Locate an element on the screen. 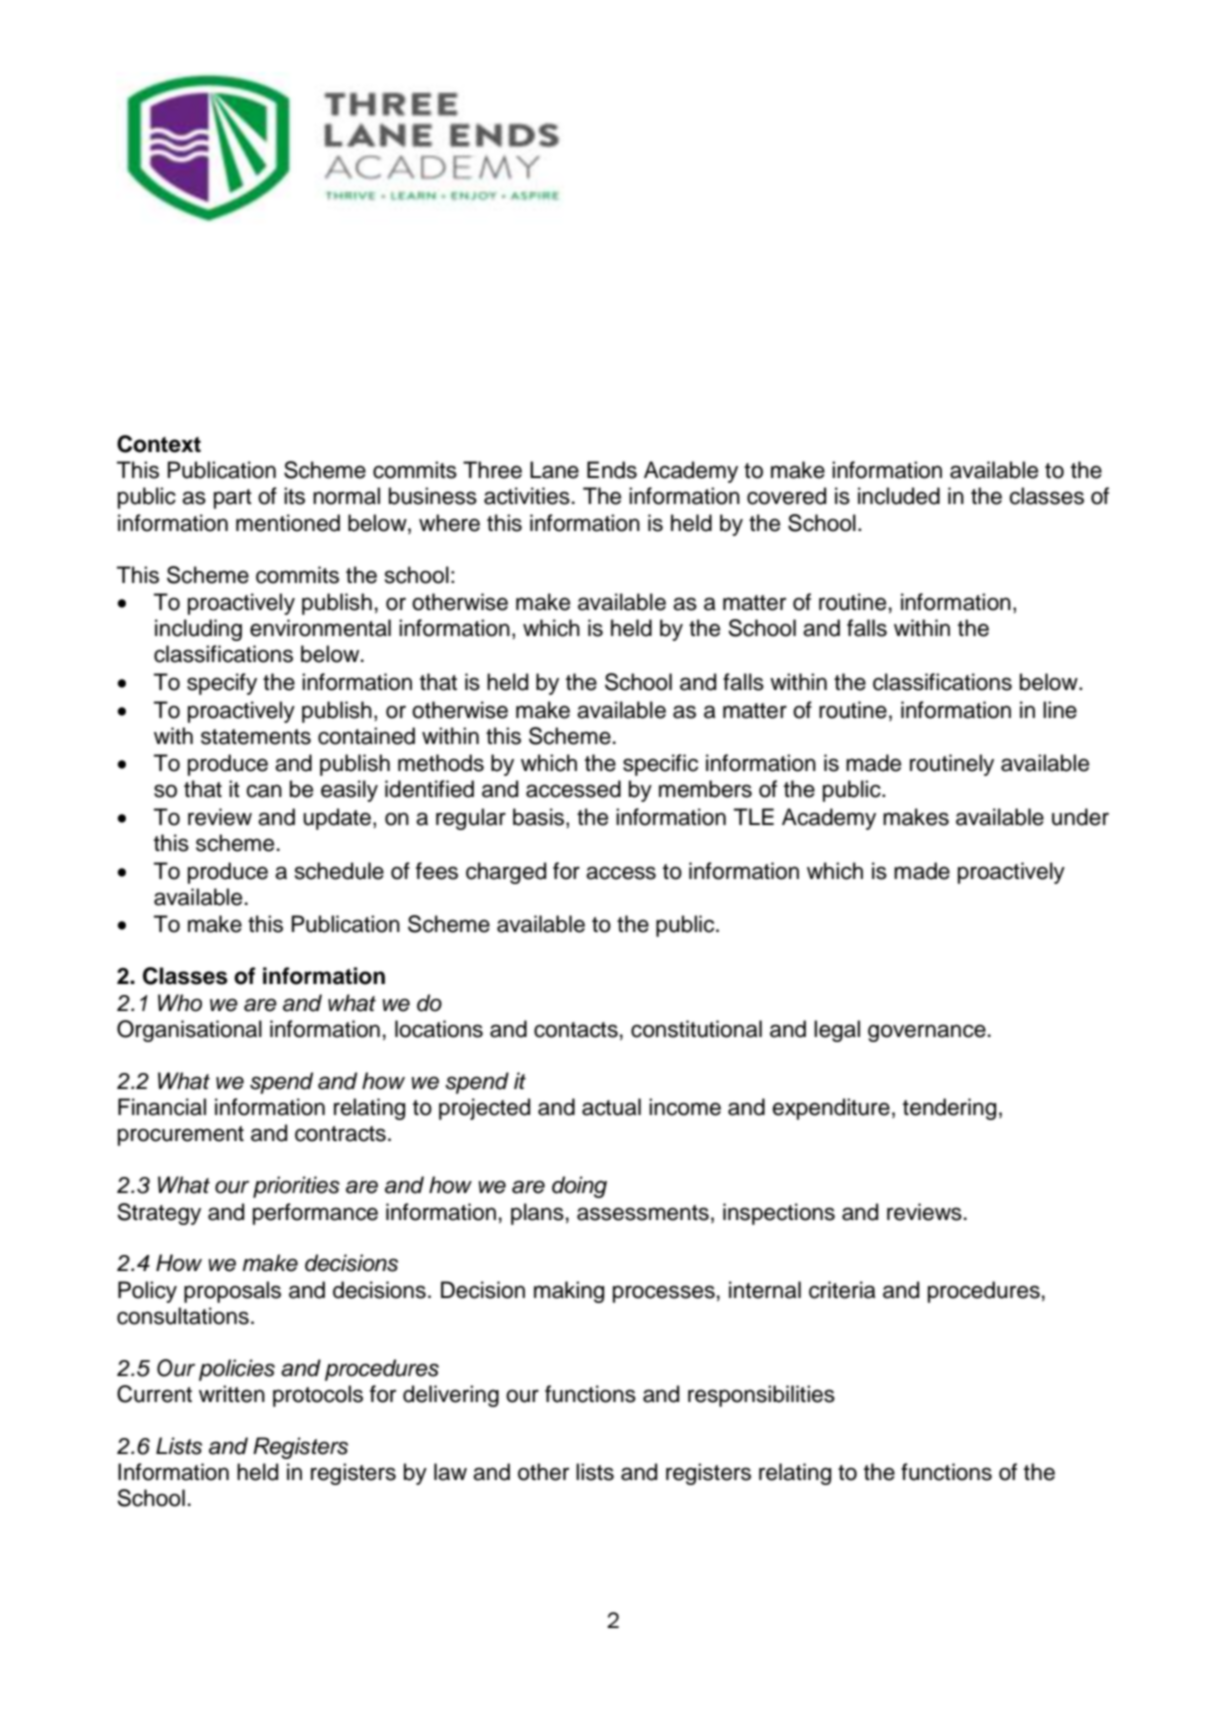 Image resolution: width=1227 pixels, height=1736 pixels. specific is located at coordinates (660, 765).
